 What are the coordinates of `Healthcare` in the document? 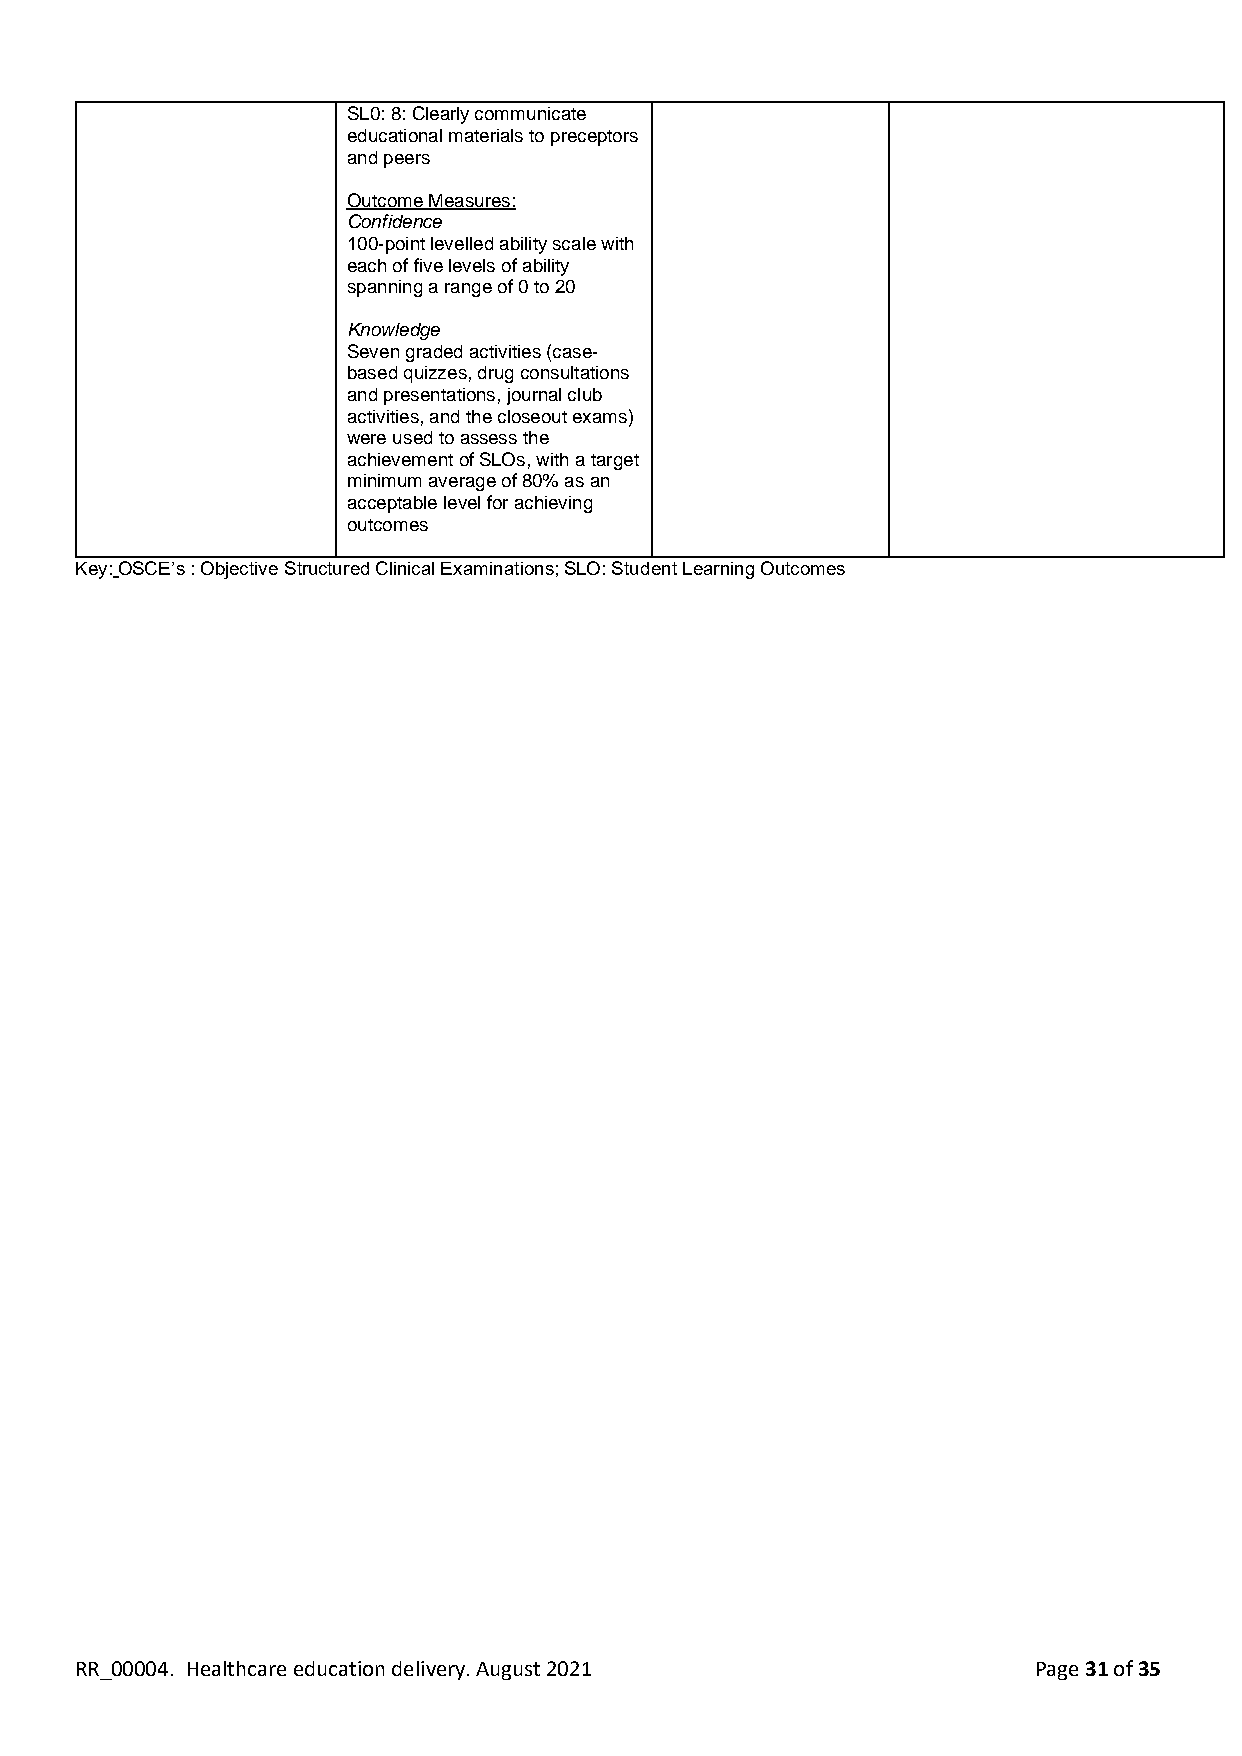 It's located at (237, 1668).
